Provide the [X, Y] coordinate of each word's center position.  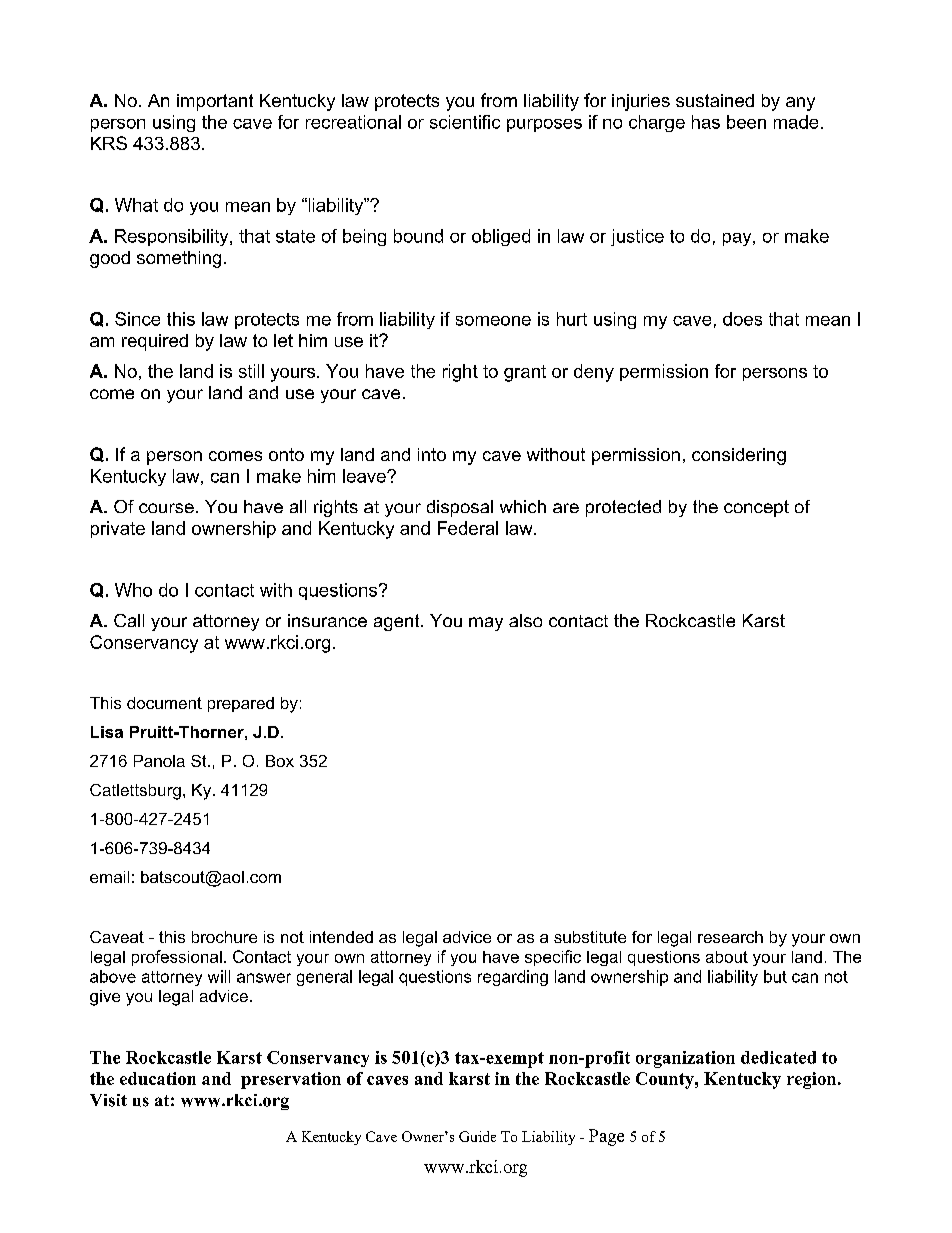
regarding [513, 978]
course [166, 508]
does [742, 319]
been [746, 122]
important [215, 102]
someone [493, 321]
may [486, 624]
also [525, 620]
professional [177, 958]
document [164, 703]
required [155, 342]
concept [756, 508]
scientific [465, 122]
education [158, 1078]
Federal [468, 528]
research [730, 937]
